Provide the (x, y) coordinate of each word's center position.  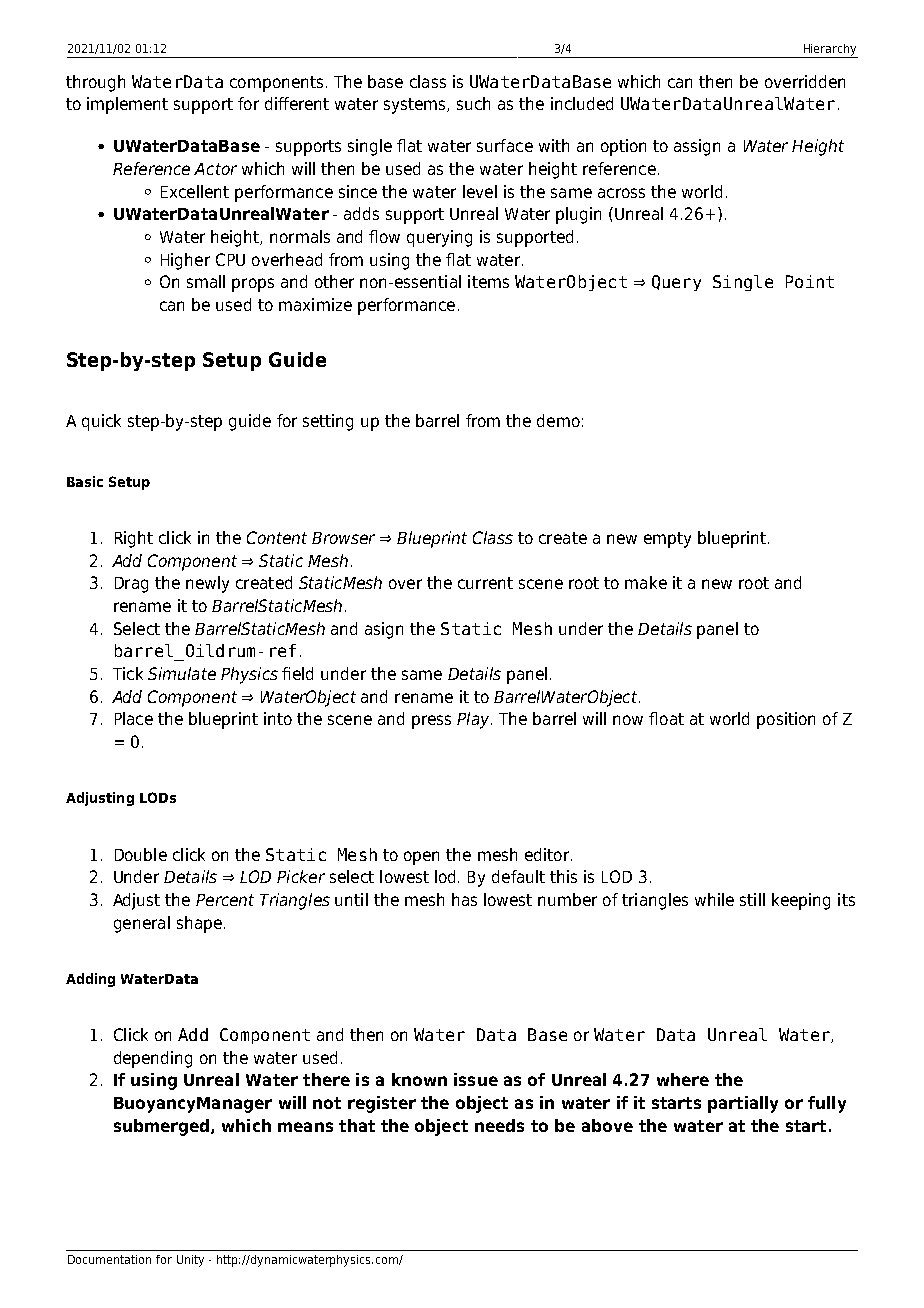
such (473, 103)
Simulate (182, 673)
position (786, 720)
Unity (190, 1261)
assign (697, 147)
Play (474, 720)
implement (127, 105)
